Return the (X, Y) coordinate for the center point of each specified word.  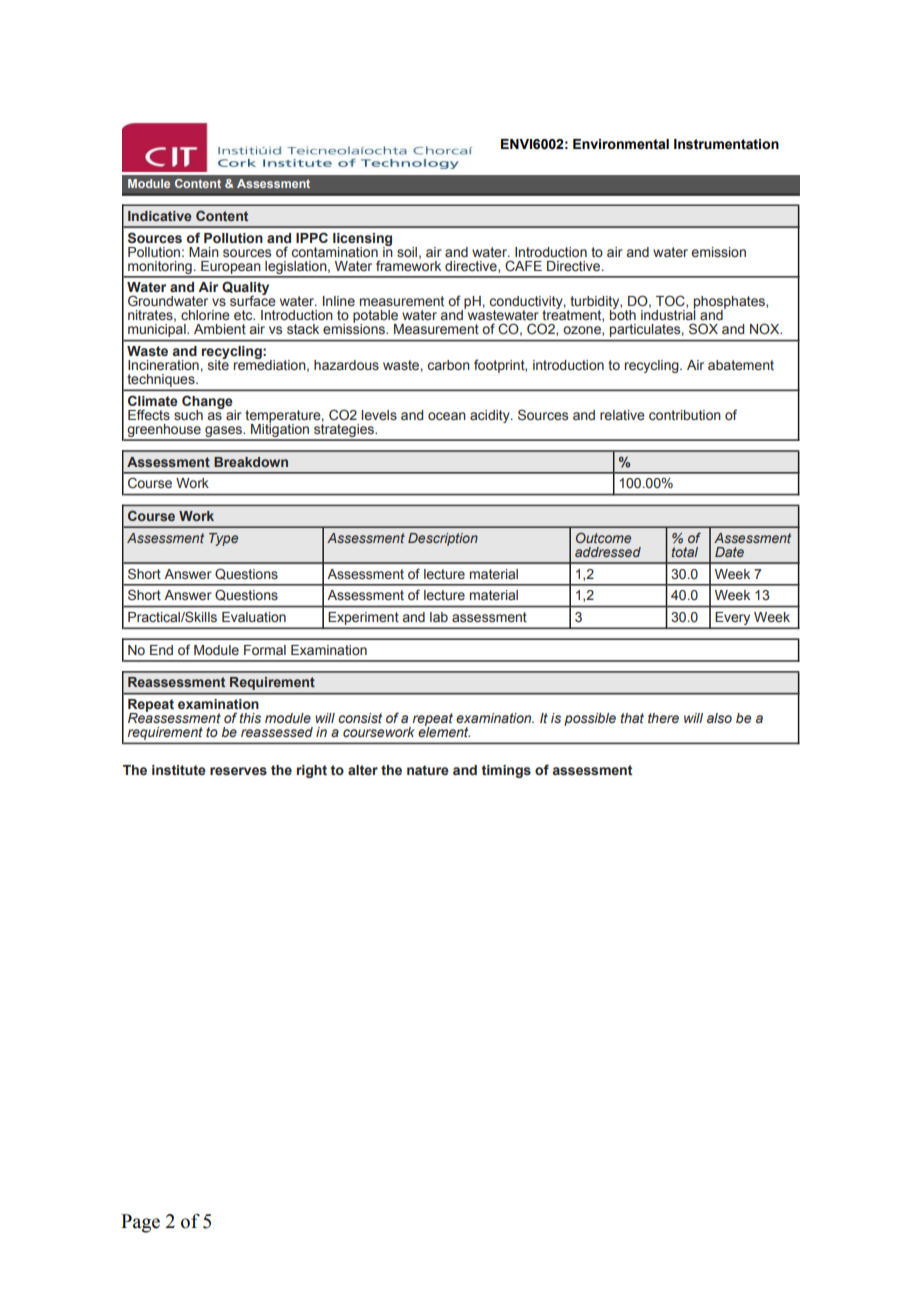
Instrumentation (726, 144)
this (250, 718)
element (444, 731)
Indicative (160, 216)
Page (140, 1223)
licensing (362, 240)
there (663, 718)
